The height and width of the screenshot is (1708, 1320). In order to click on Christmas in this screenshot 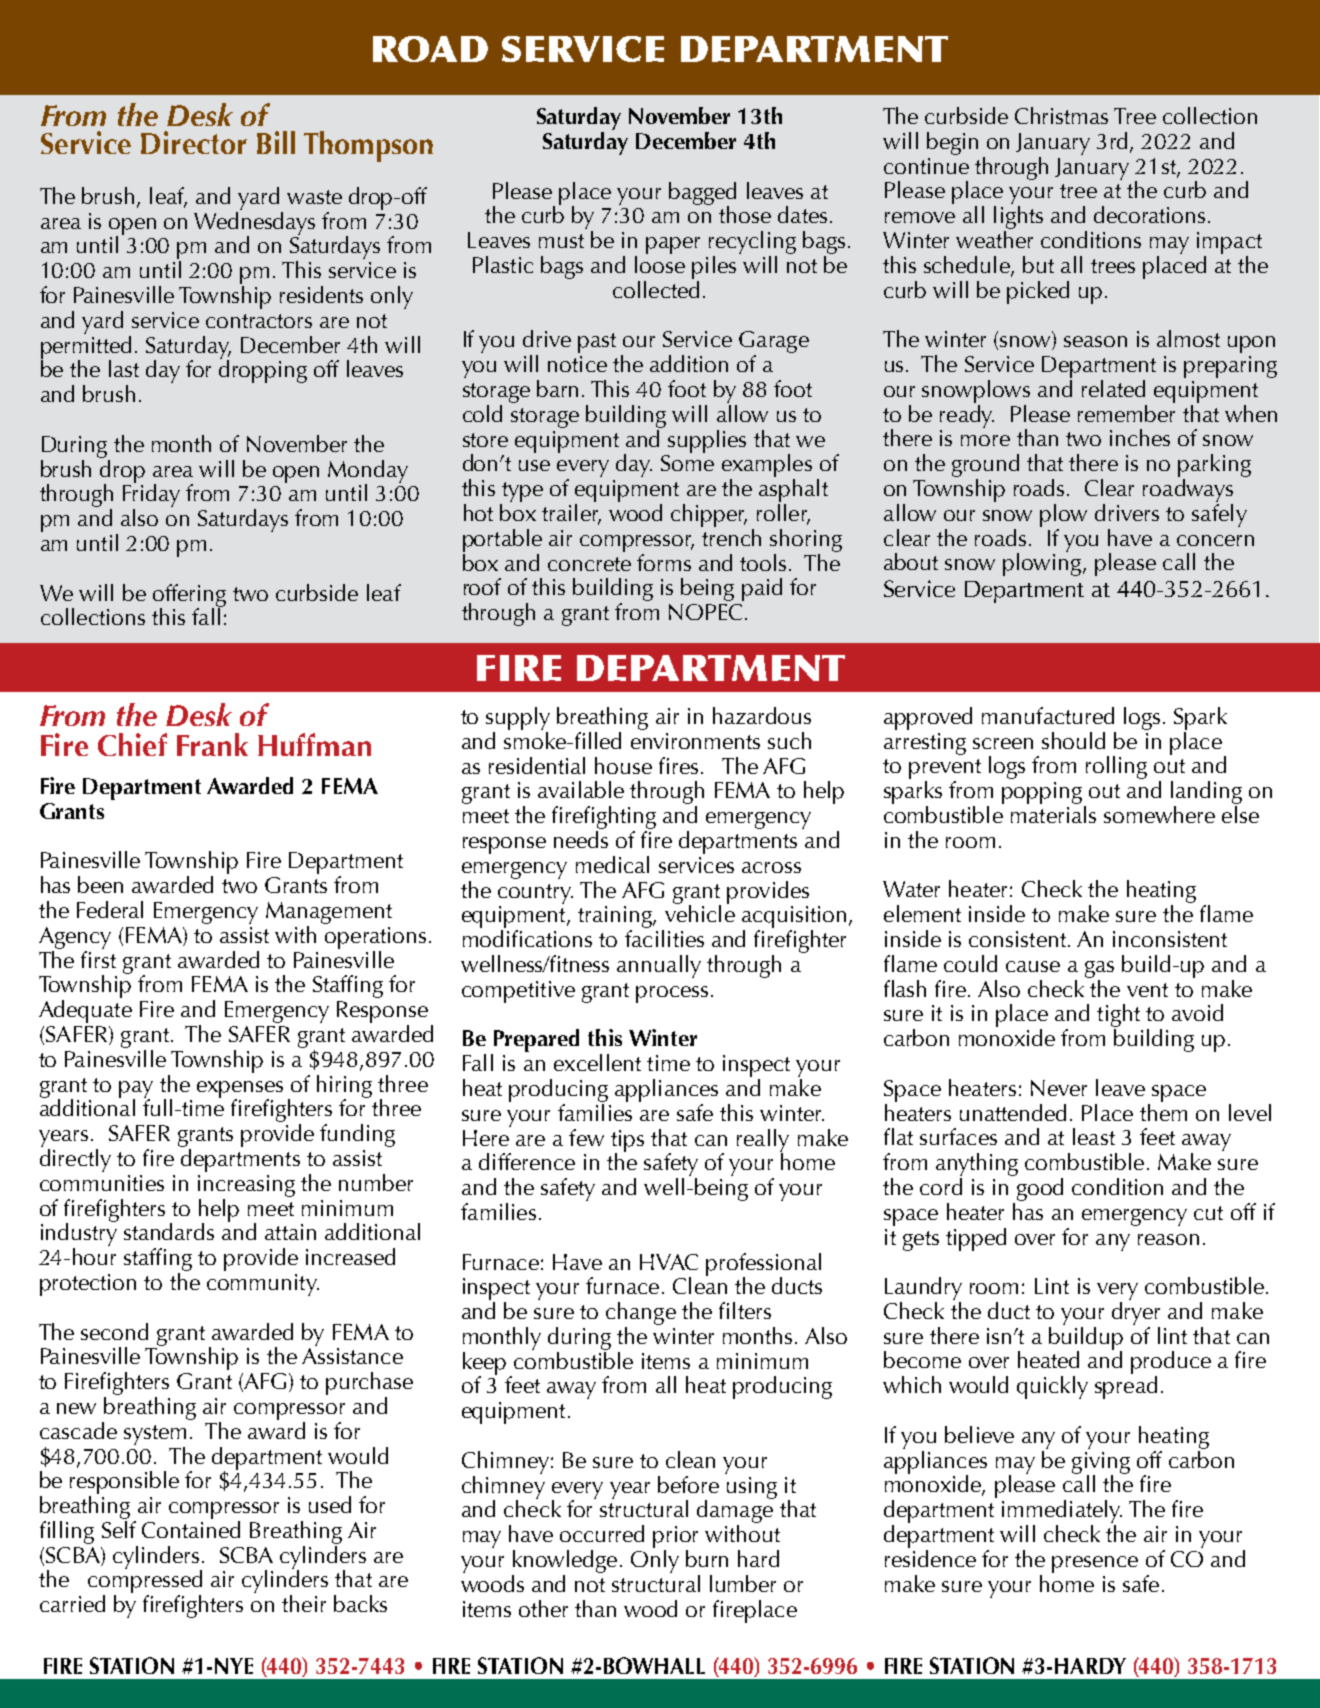, I will do `click(1061, 115)`.
